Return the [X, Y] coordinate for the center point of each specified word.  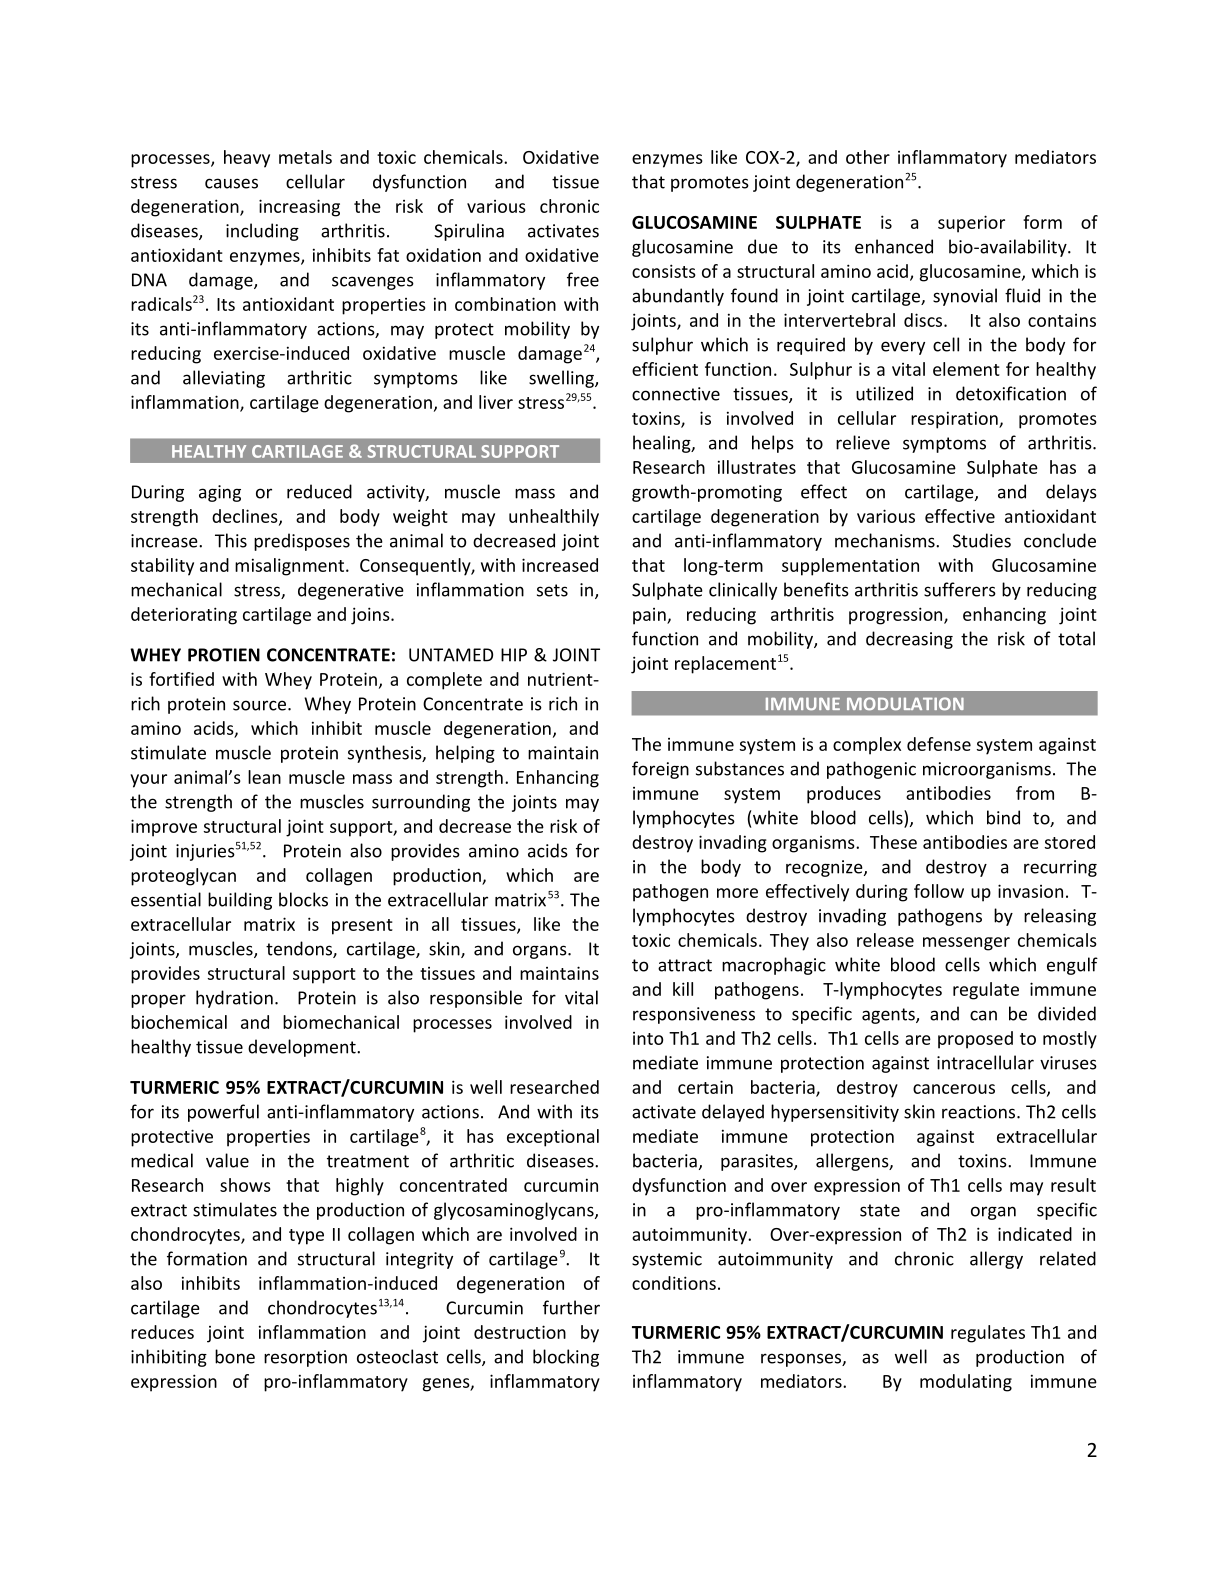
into [648, 1038]
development [303, 1048]
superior [971, 224]
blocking [566, 1358]
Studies [982, 540]
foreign [660, 770]
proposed [975, 1040]
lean [264, 777]
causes [231, 183]
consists [664, 271]
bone [235, 1356]
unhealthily [554, 518]
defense [939, 744]
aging [220, 493]
